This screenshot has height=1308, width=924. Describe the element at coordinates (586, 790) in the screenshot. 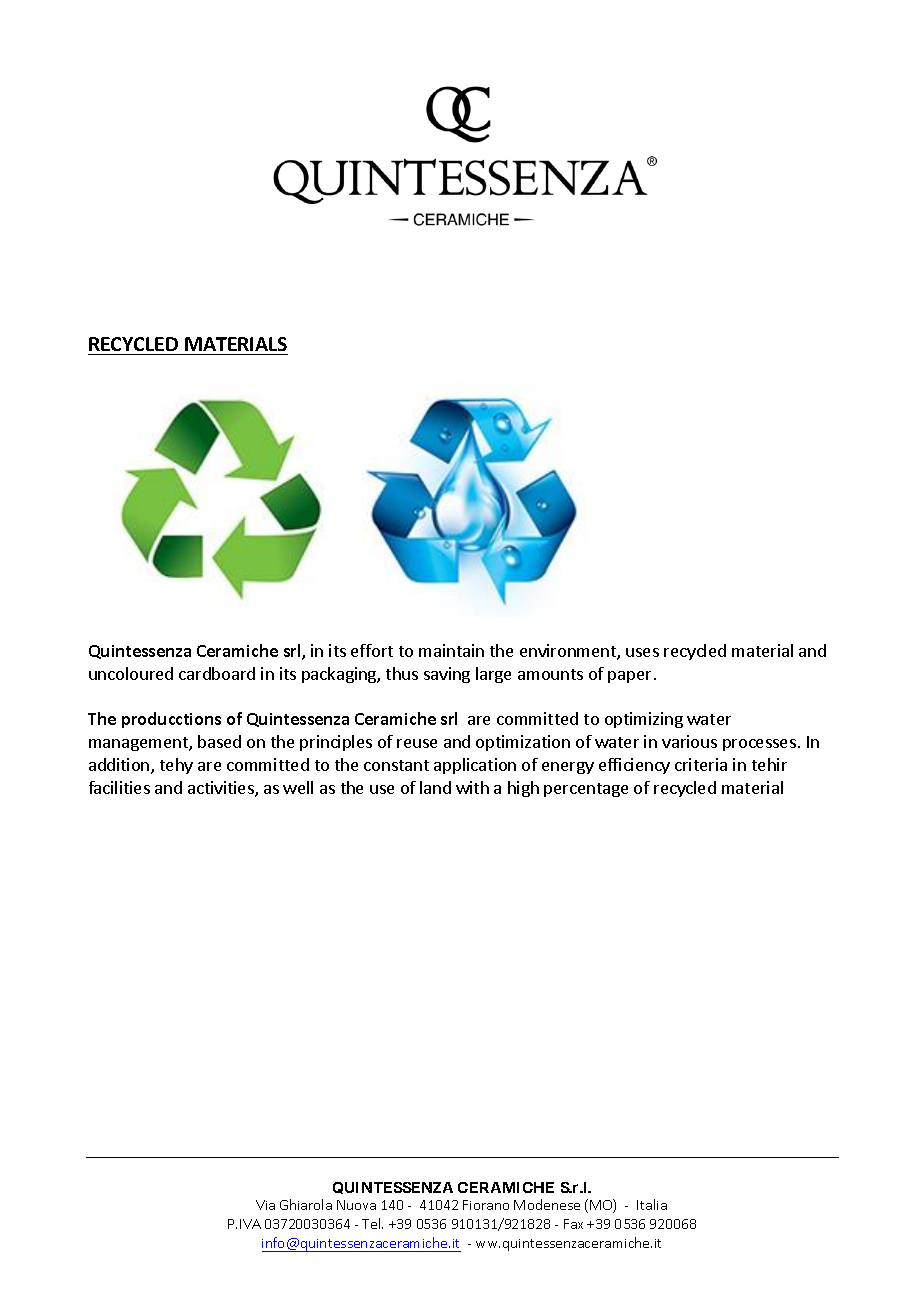

I see `percentage` at that location.
